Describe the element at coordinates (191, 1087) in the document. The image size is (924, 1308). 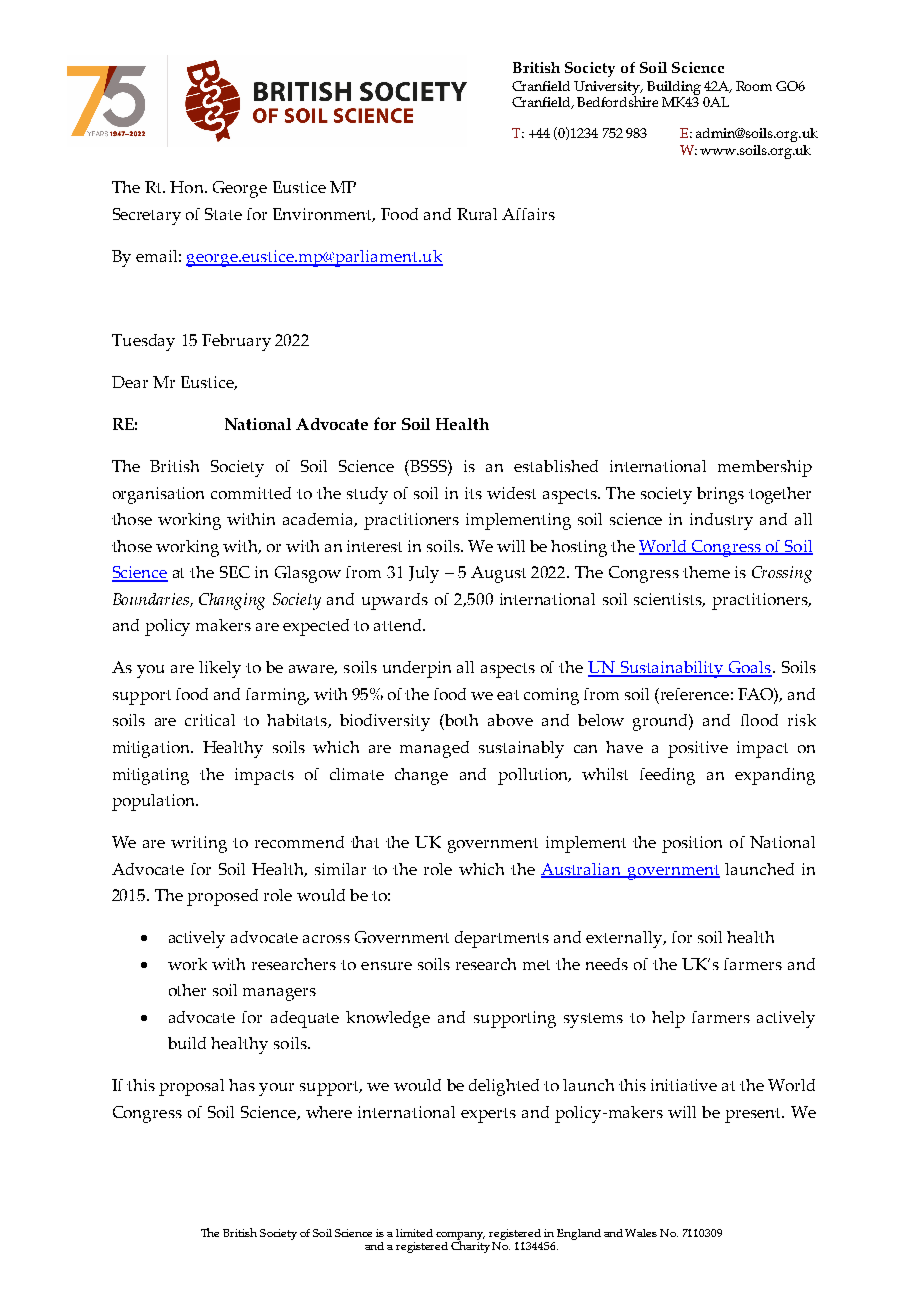
I see `proposal` at that location.
